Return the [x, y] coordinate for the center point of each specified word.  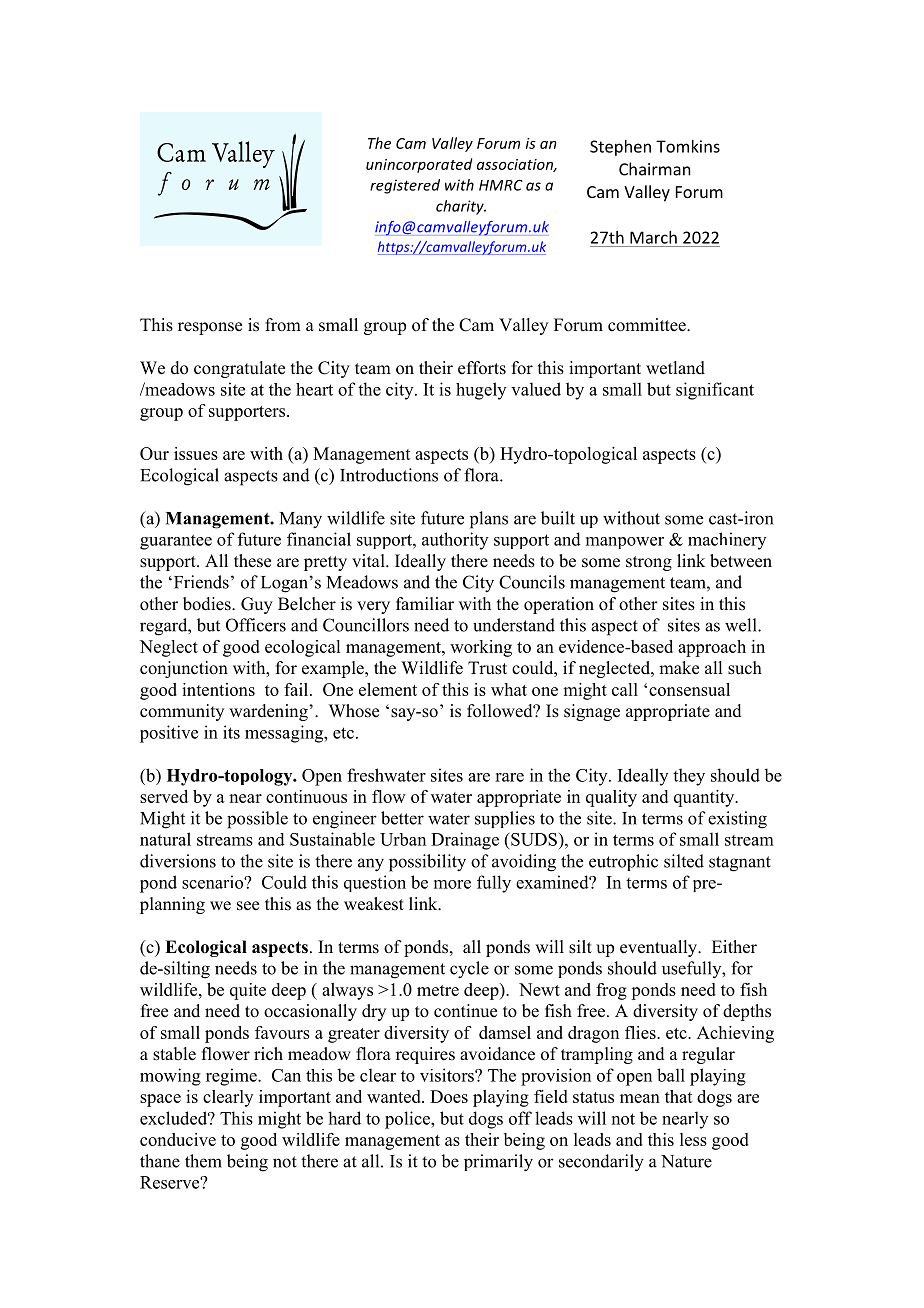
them [203, 1161]
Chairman [655, 169]
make [679, 668]
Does [449, 1096]
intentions [218, 689]
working [481, 648]
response [210, 328]
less [693, 1139]
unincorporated [419, 165]
